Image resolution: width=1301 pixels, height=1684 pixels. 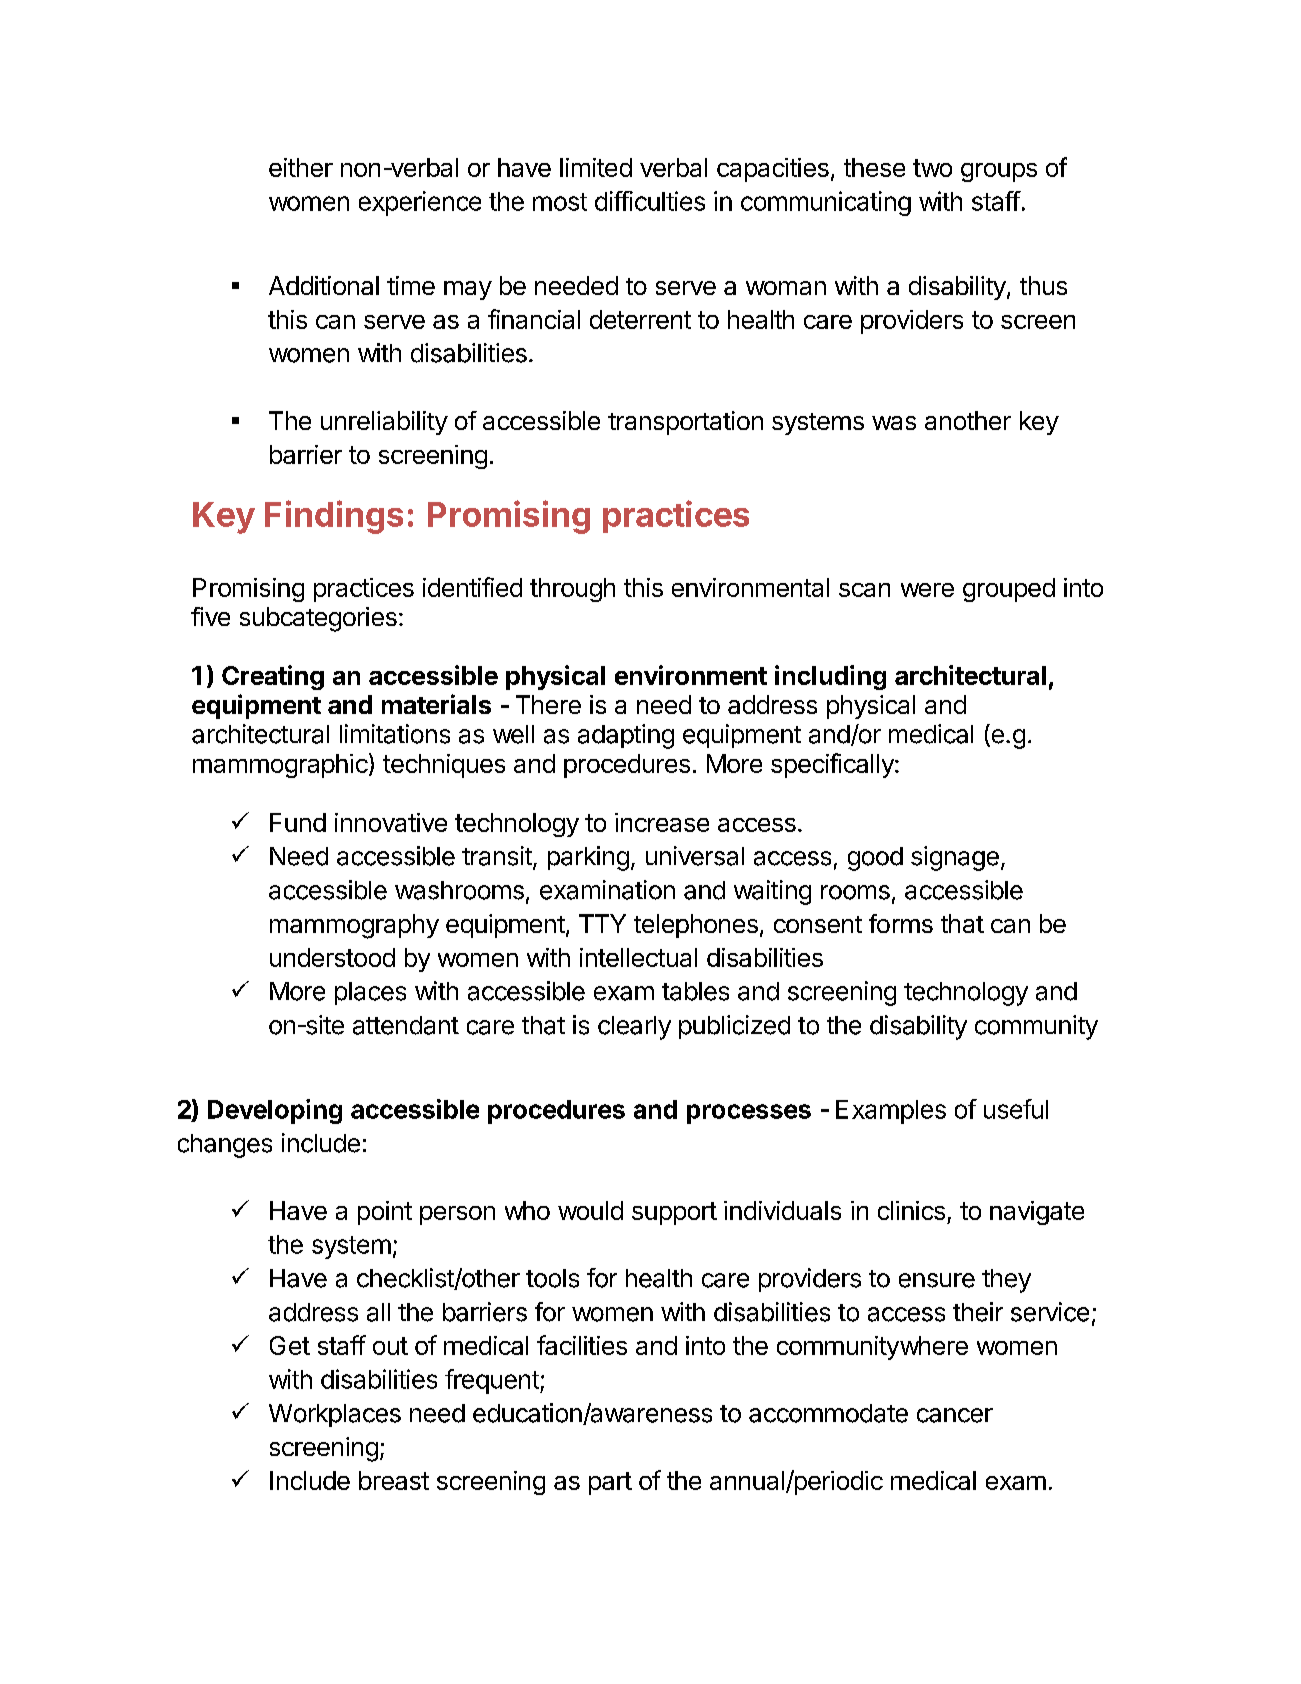 I want to click on either, so click(x=301, y=167).
